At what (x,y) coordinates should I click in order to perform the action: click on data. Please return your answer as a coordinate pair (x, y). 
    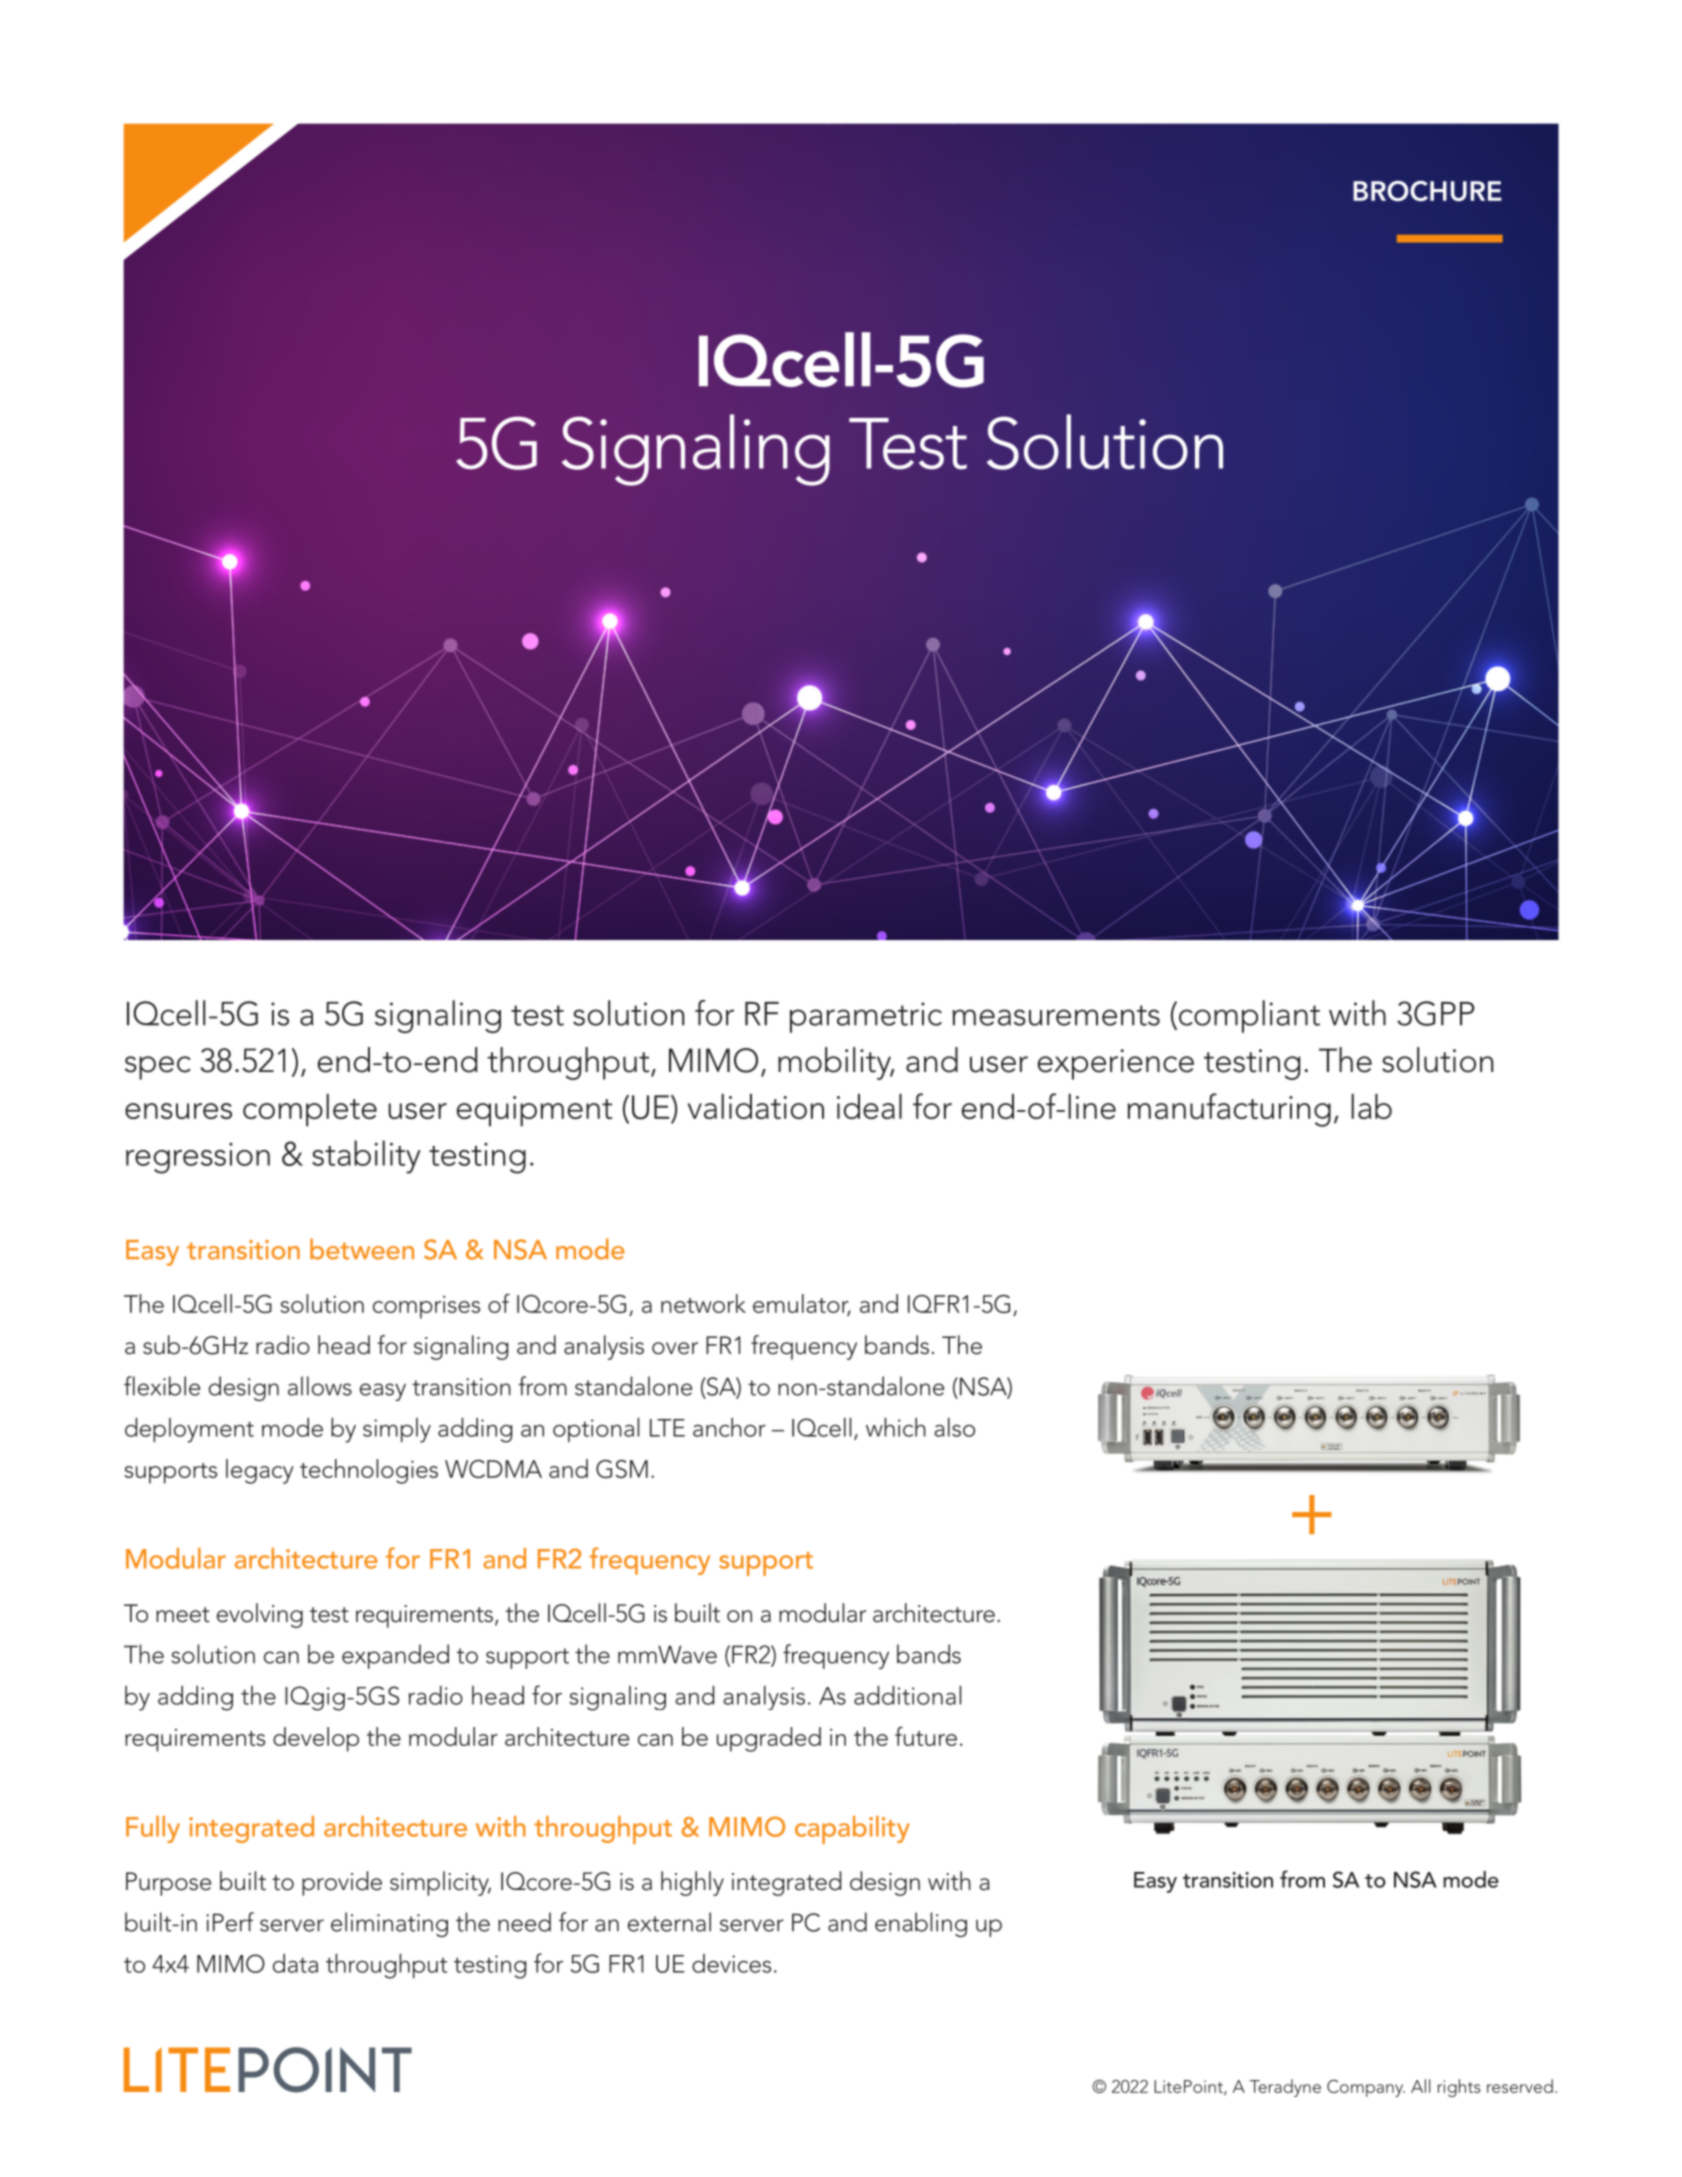
    Looking at the image, I should click on (295, 1963).
